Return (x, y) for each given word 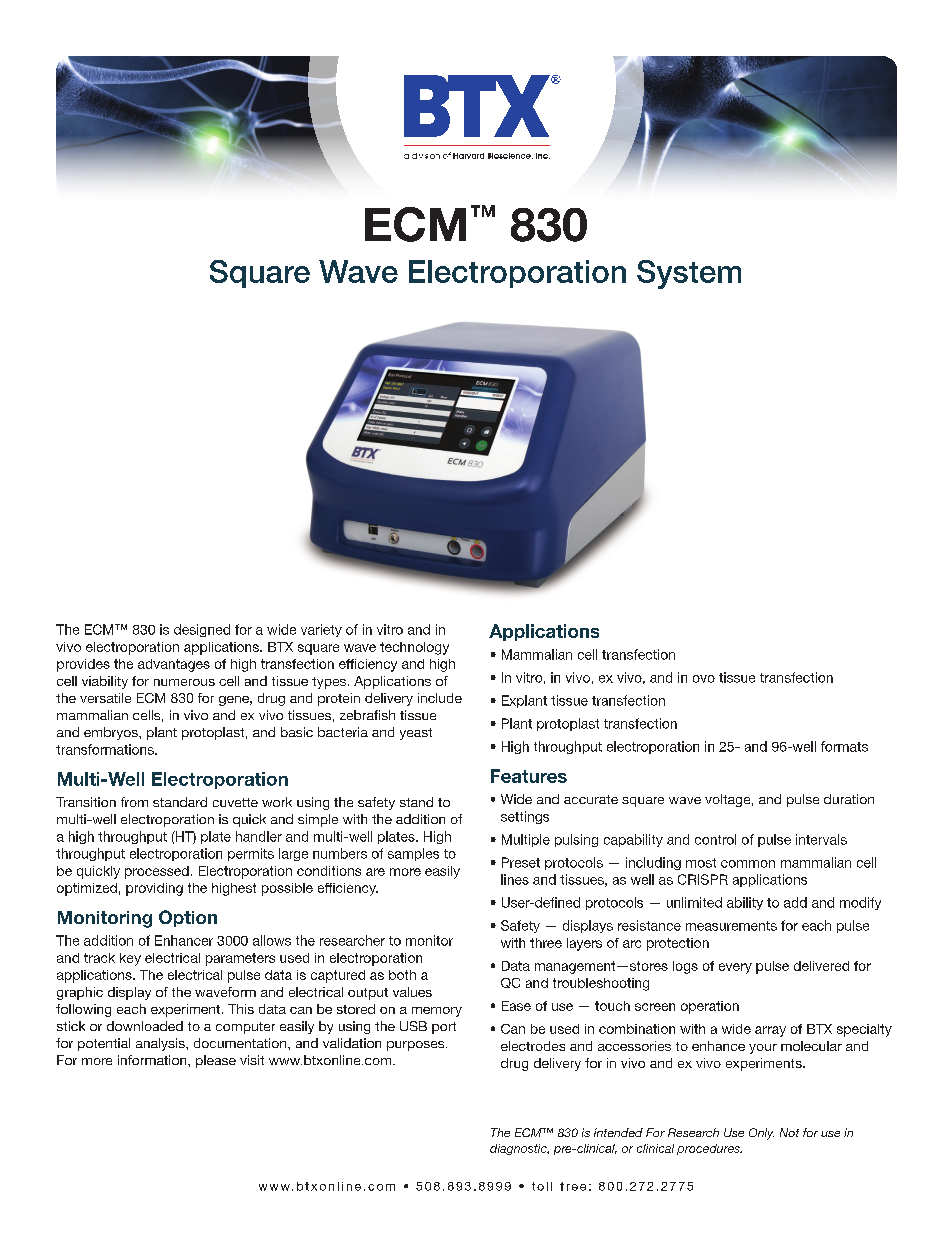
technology (414, 648)
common (748, 864)
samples (413, 854)
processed (157, 872)
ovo (704, 679)
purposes (417, 1046)
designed (202, 630)
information (153, 1060)
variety (321, 630)
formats (844, 746)
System (689, 274)
